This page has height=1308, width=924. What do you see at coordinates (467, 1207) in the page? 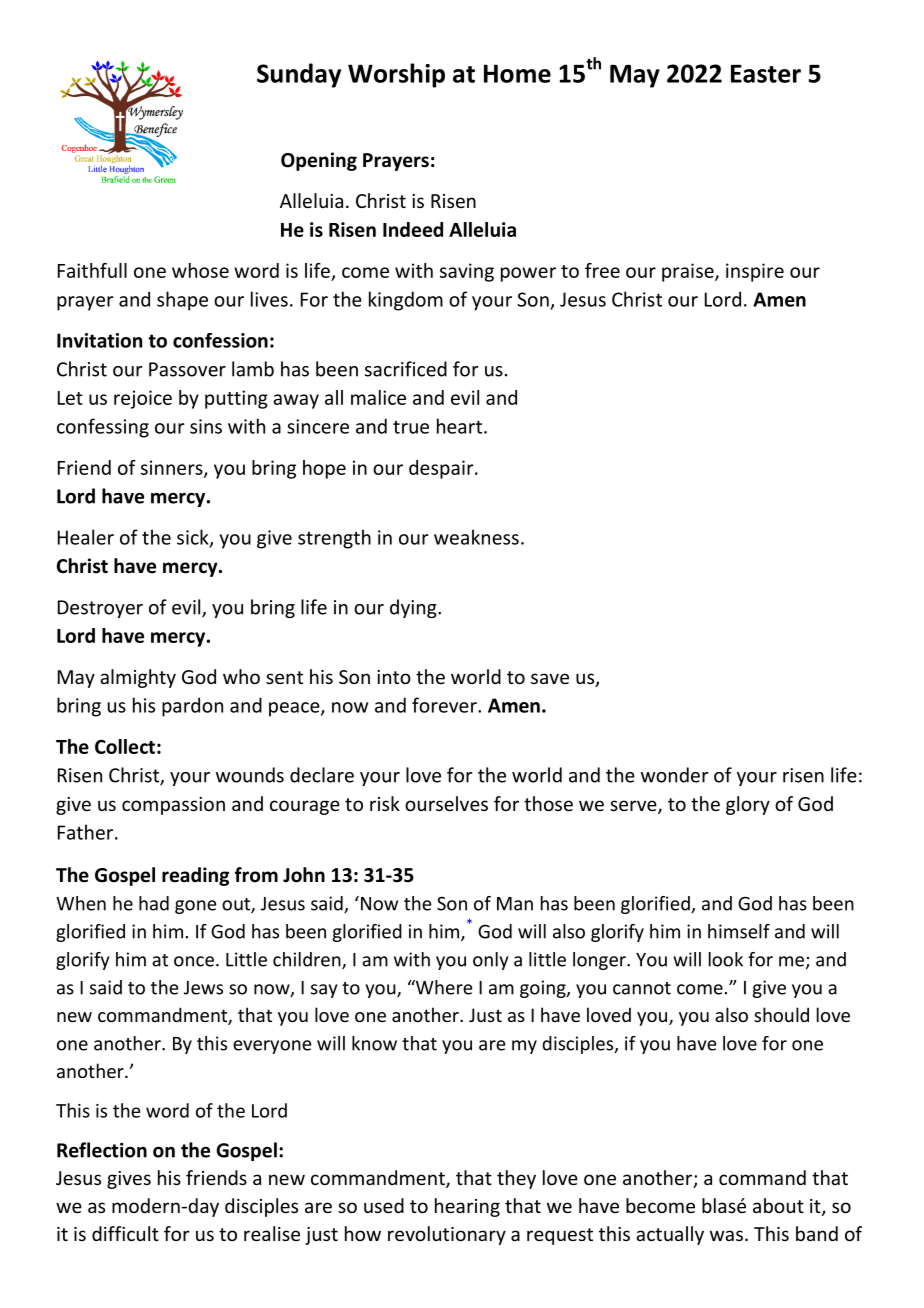
I see `hearing` at bounding box center [467, 1207].
